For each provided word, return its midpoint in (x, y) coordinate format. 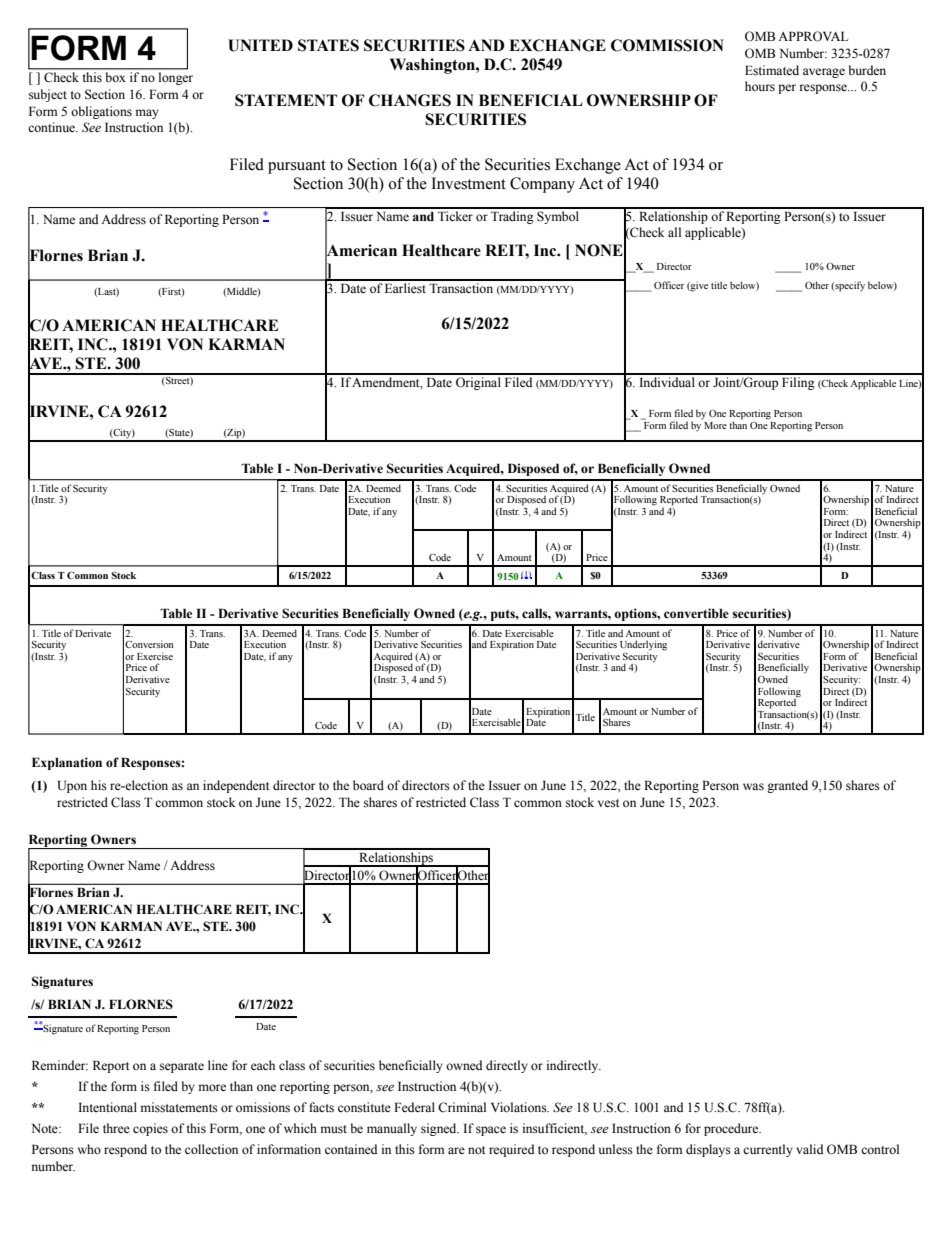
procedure (732, 1129)
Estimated (772, 70)
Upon (72, 786)
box (115, 77)
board (368, 785)
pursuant (297, 167)
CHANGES (410, 100)
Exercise (155, 656)
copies (150, 1129)
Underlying (643, 646)
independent (236, 786)
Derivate (93, 633)
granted (787, 786)
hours (760, 86)
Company (542, 185)
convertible (696, 613)
